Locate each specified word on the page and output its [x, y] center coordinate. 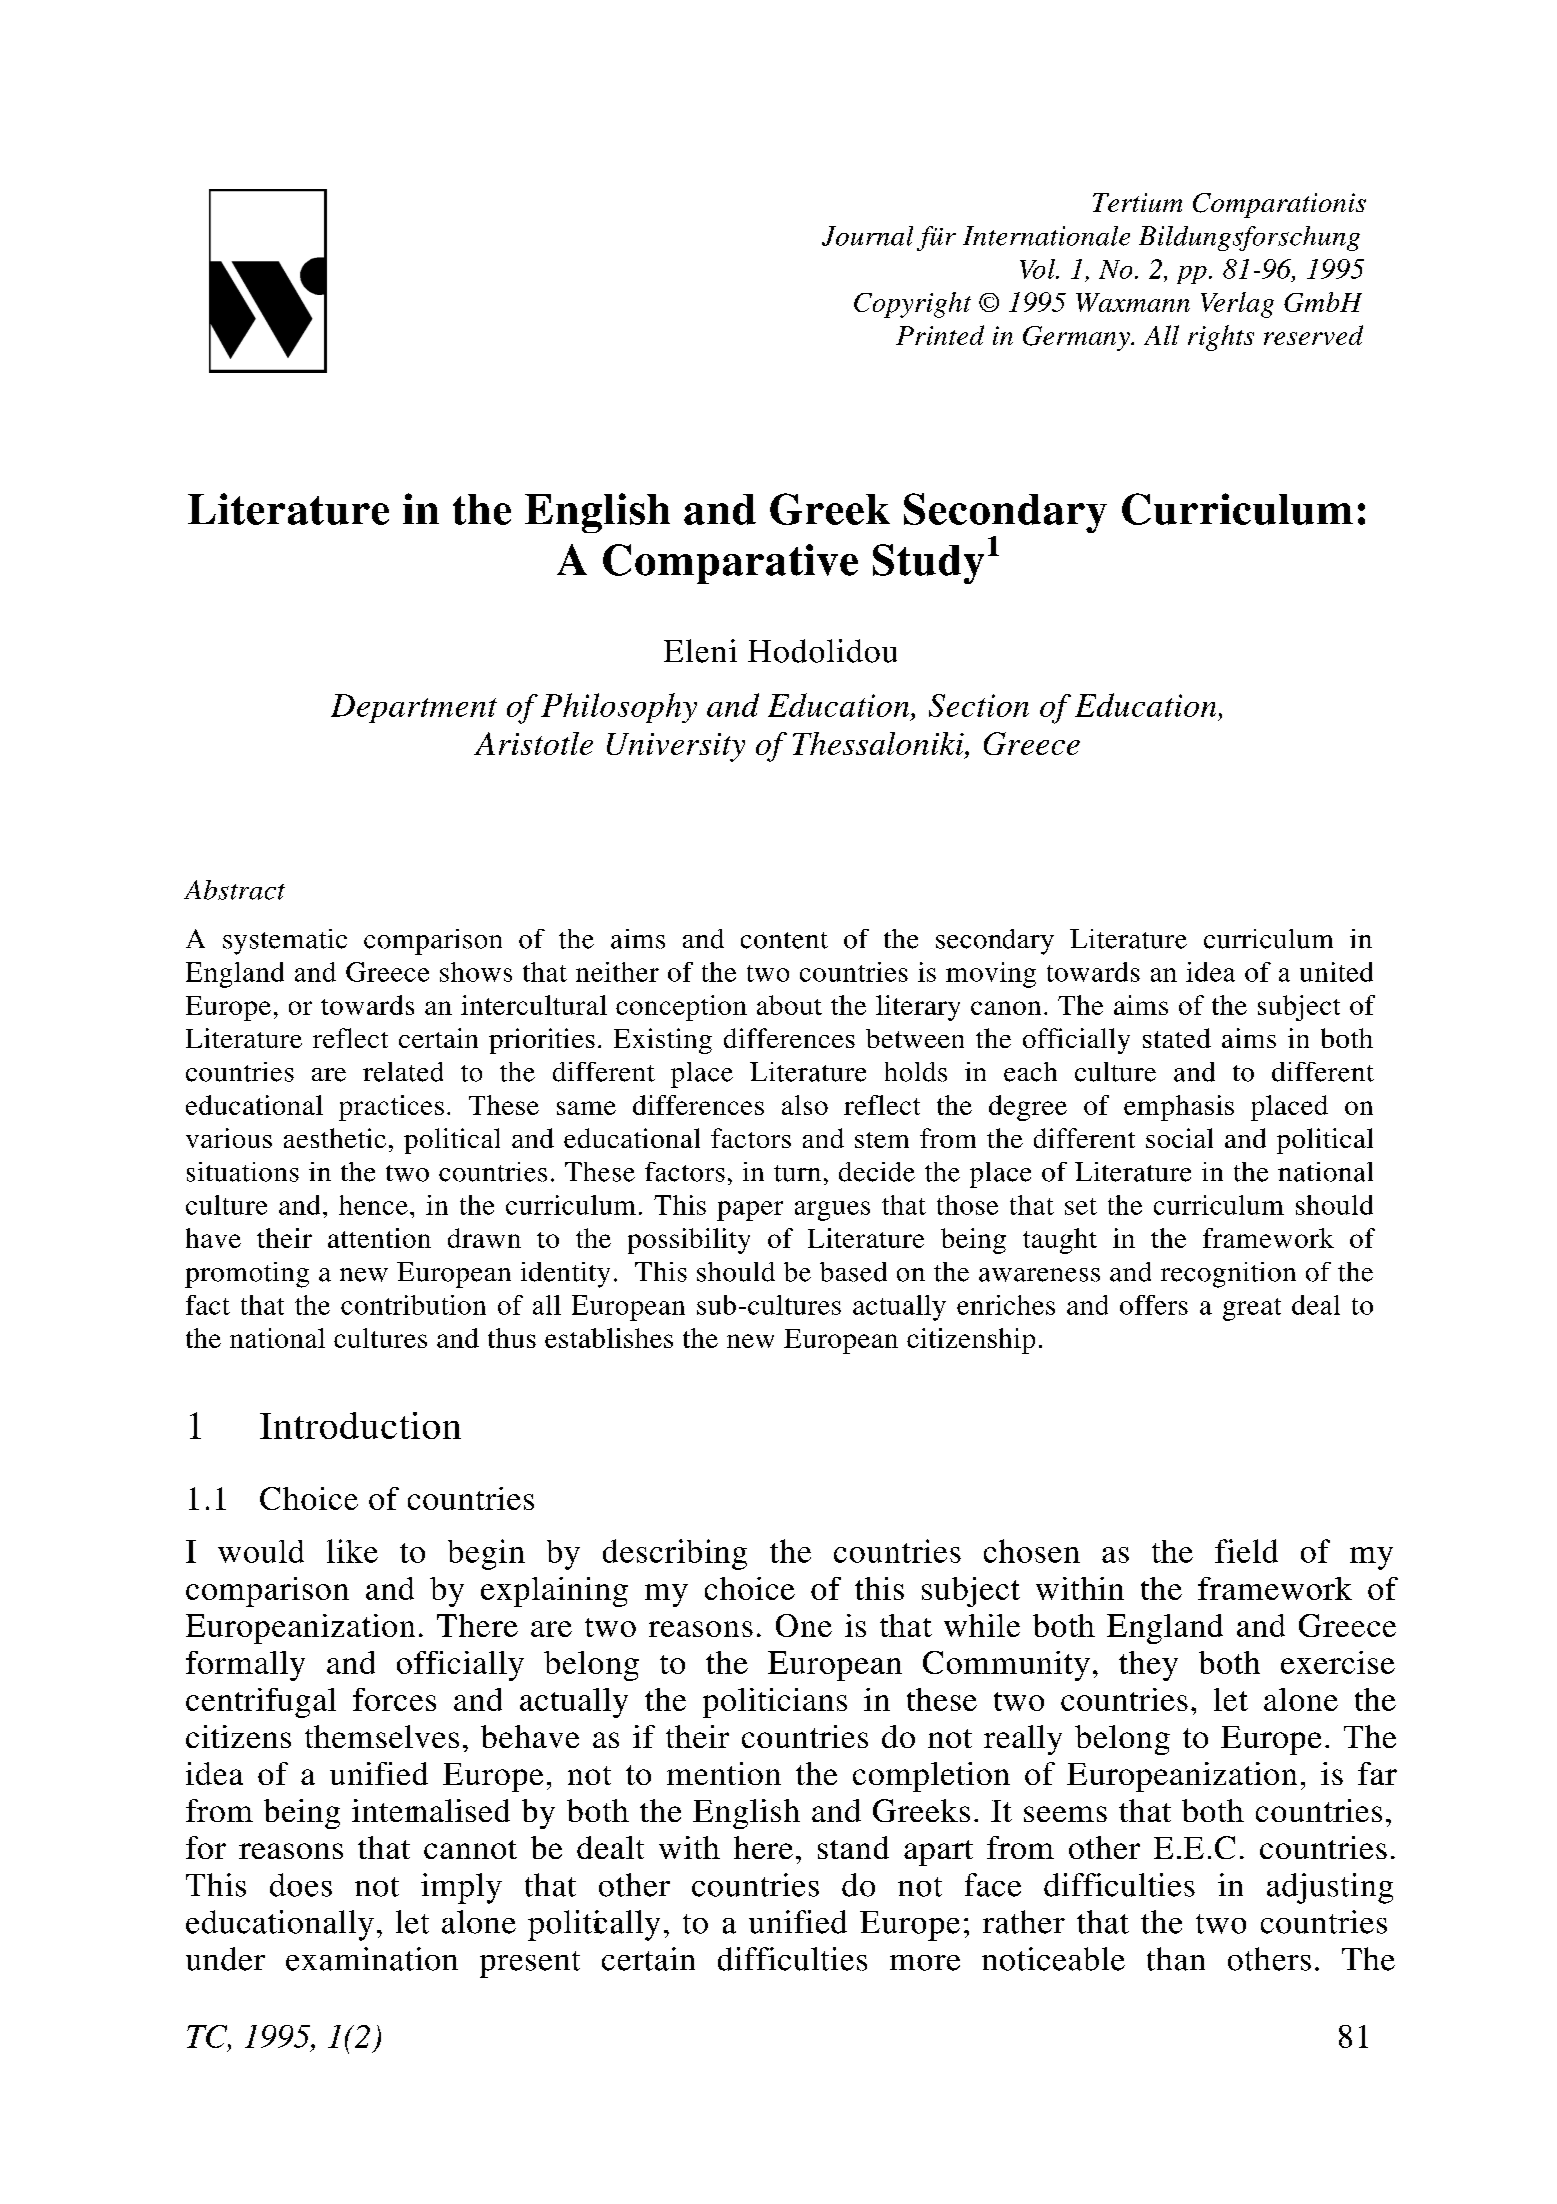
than [1176, 1959]
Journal [867, 236]
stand [853, 1847]
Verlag [1237, 305]
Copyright [912, 305]
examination [372, 1959]
